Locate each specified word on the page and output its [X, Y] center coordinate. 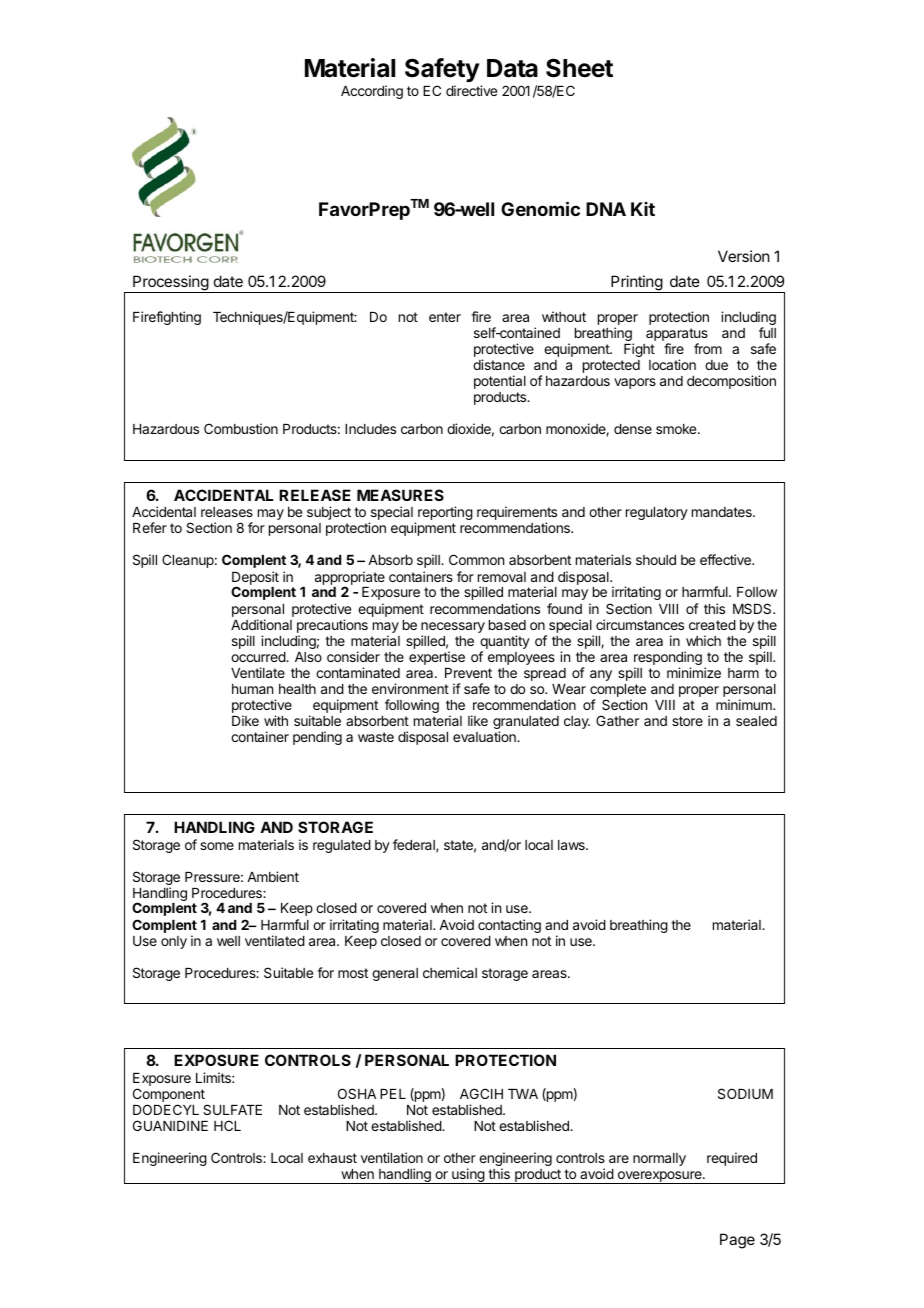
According [372, 92]
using [468, 1176]
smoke [677, 429]
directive [471, 90]
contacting [509, 926]
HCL [227, 1125]
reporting [445, 513]
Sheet [579, 68]
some [217, 846]
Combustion [241, 428]
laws [572, 845]
